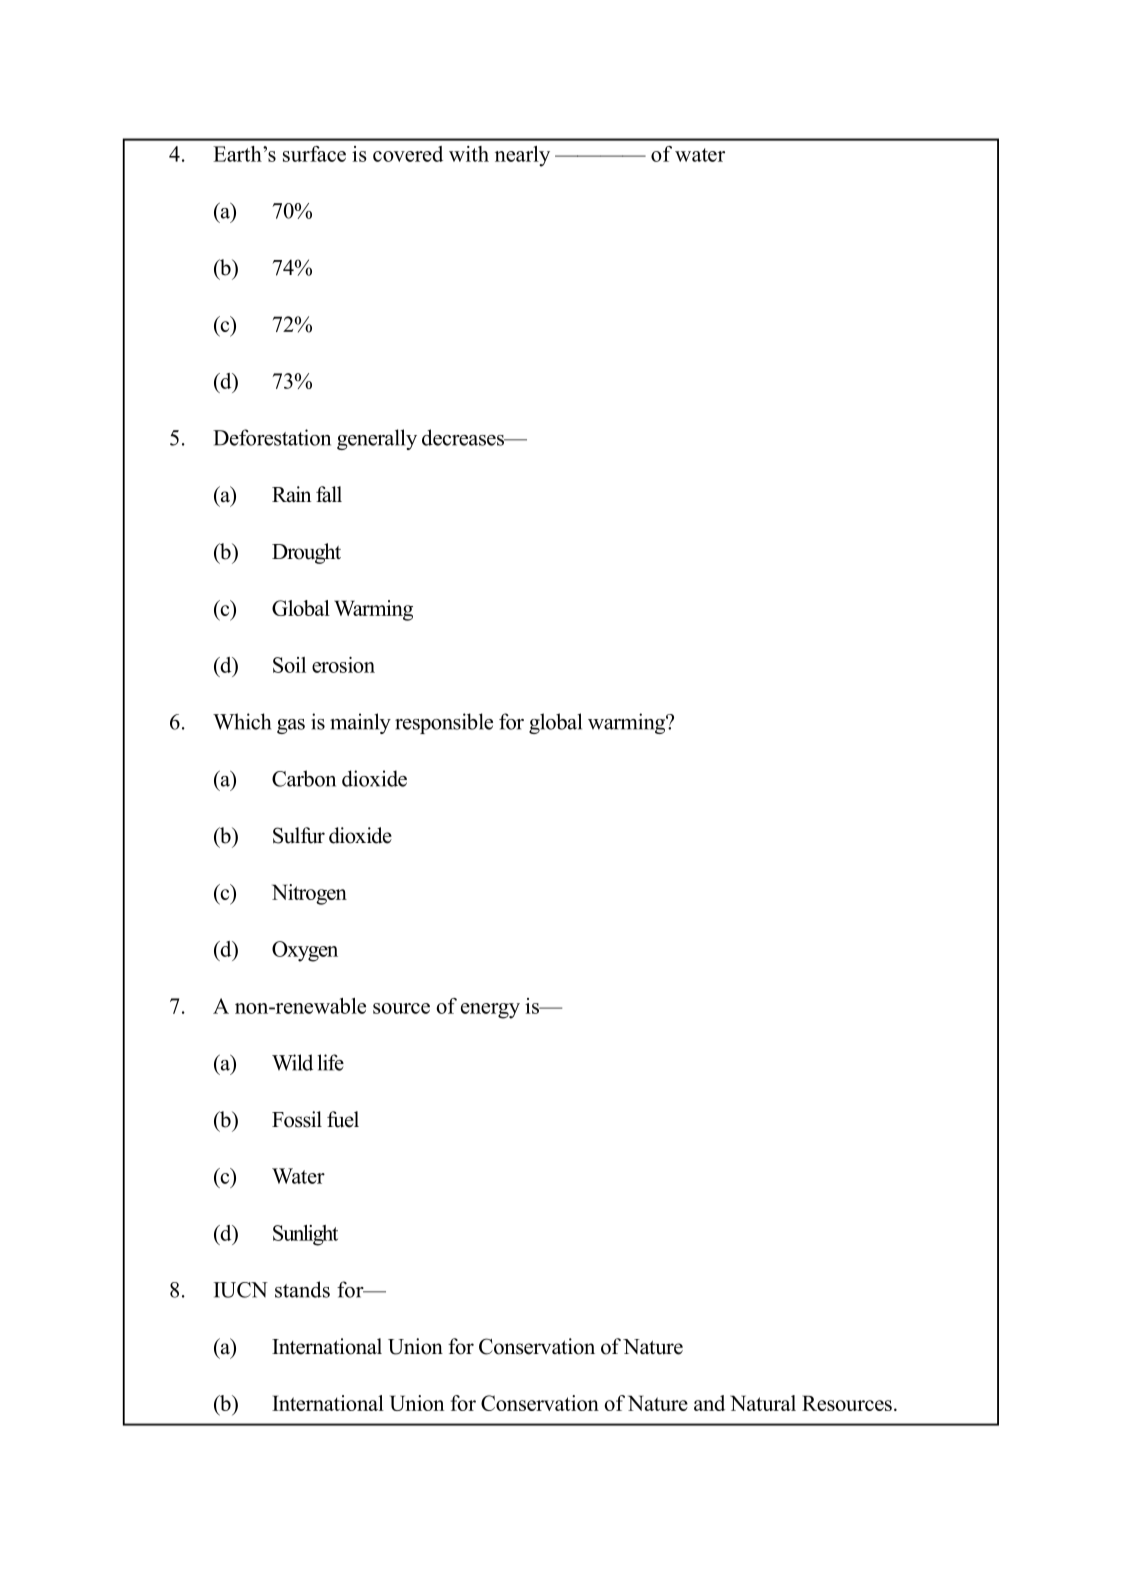 The image size is (1122, 1586). I want to click on surface, so click(314, 154).
